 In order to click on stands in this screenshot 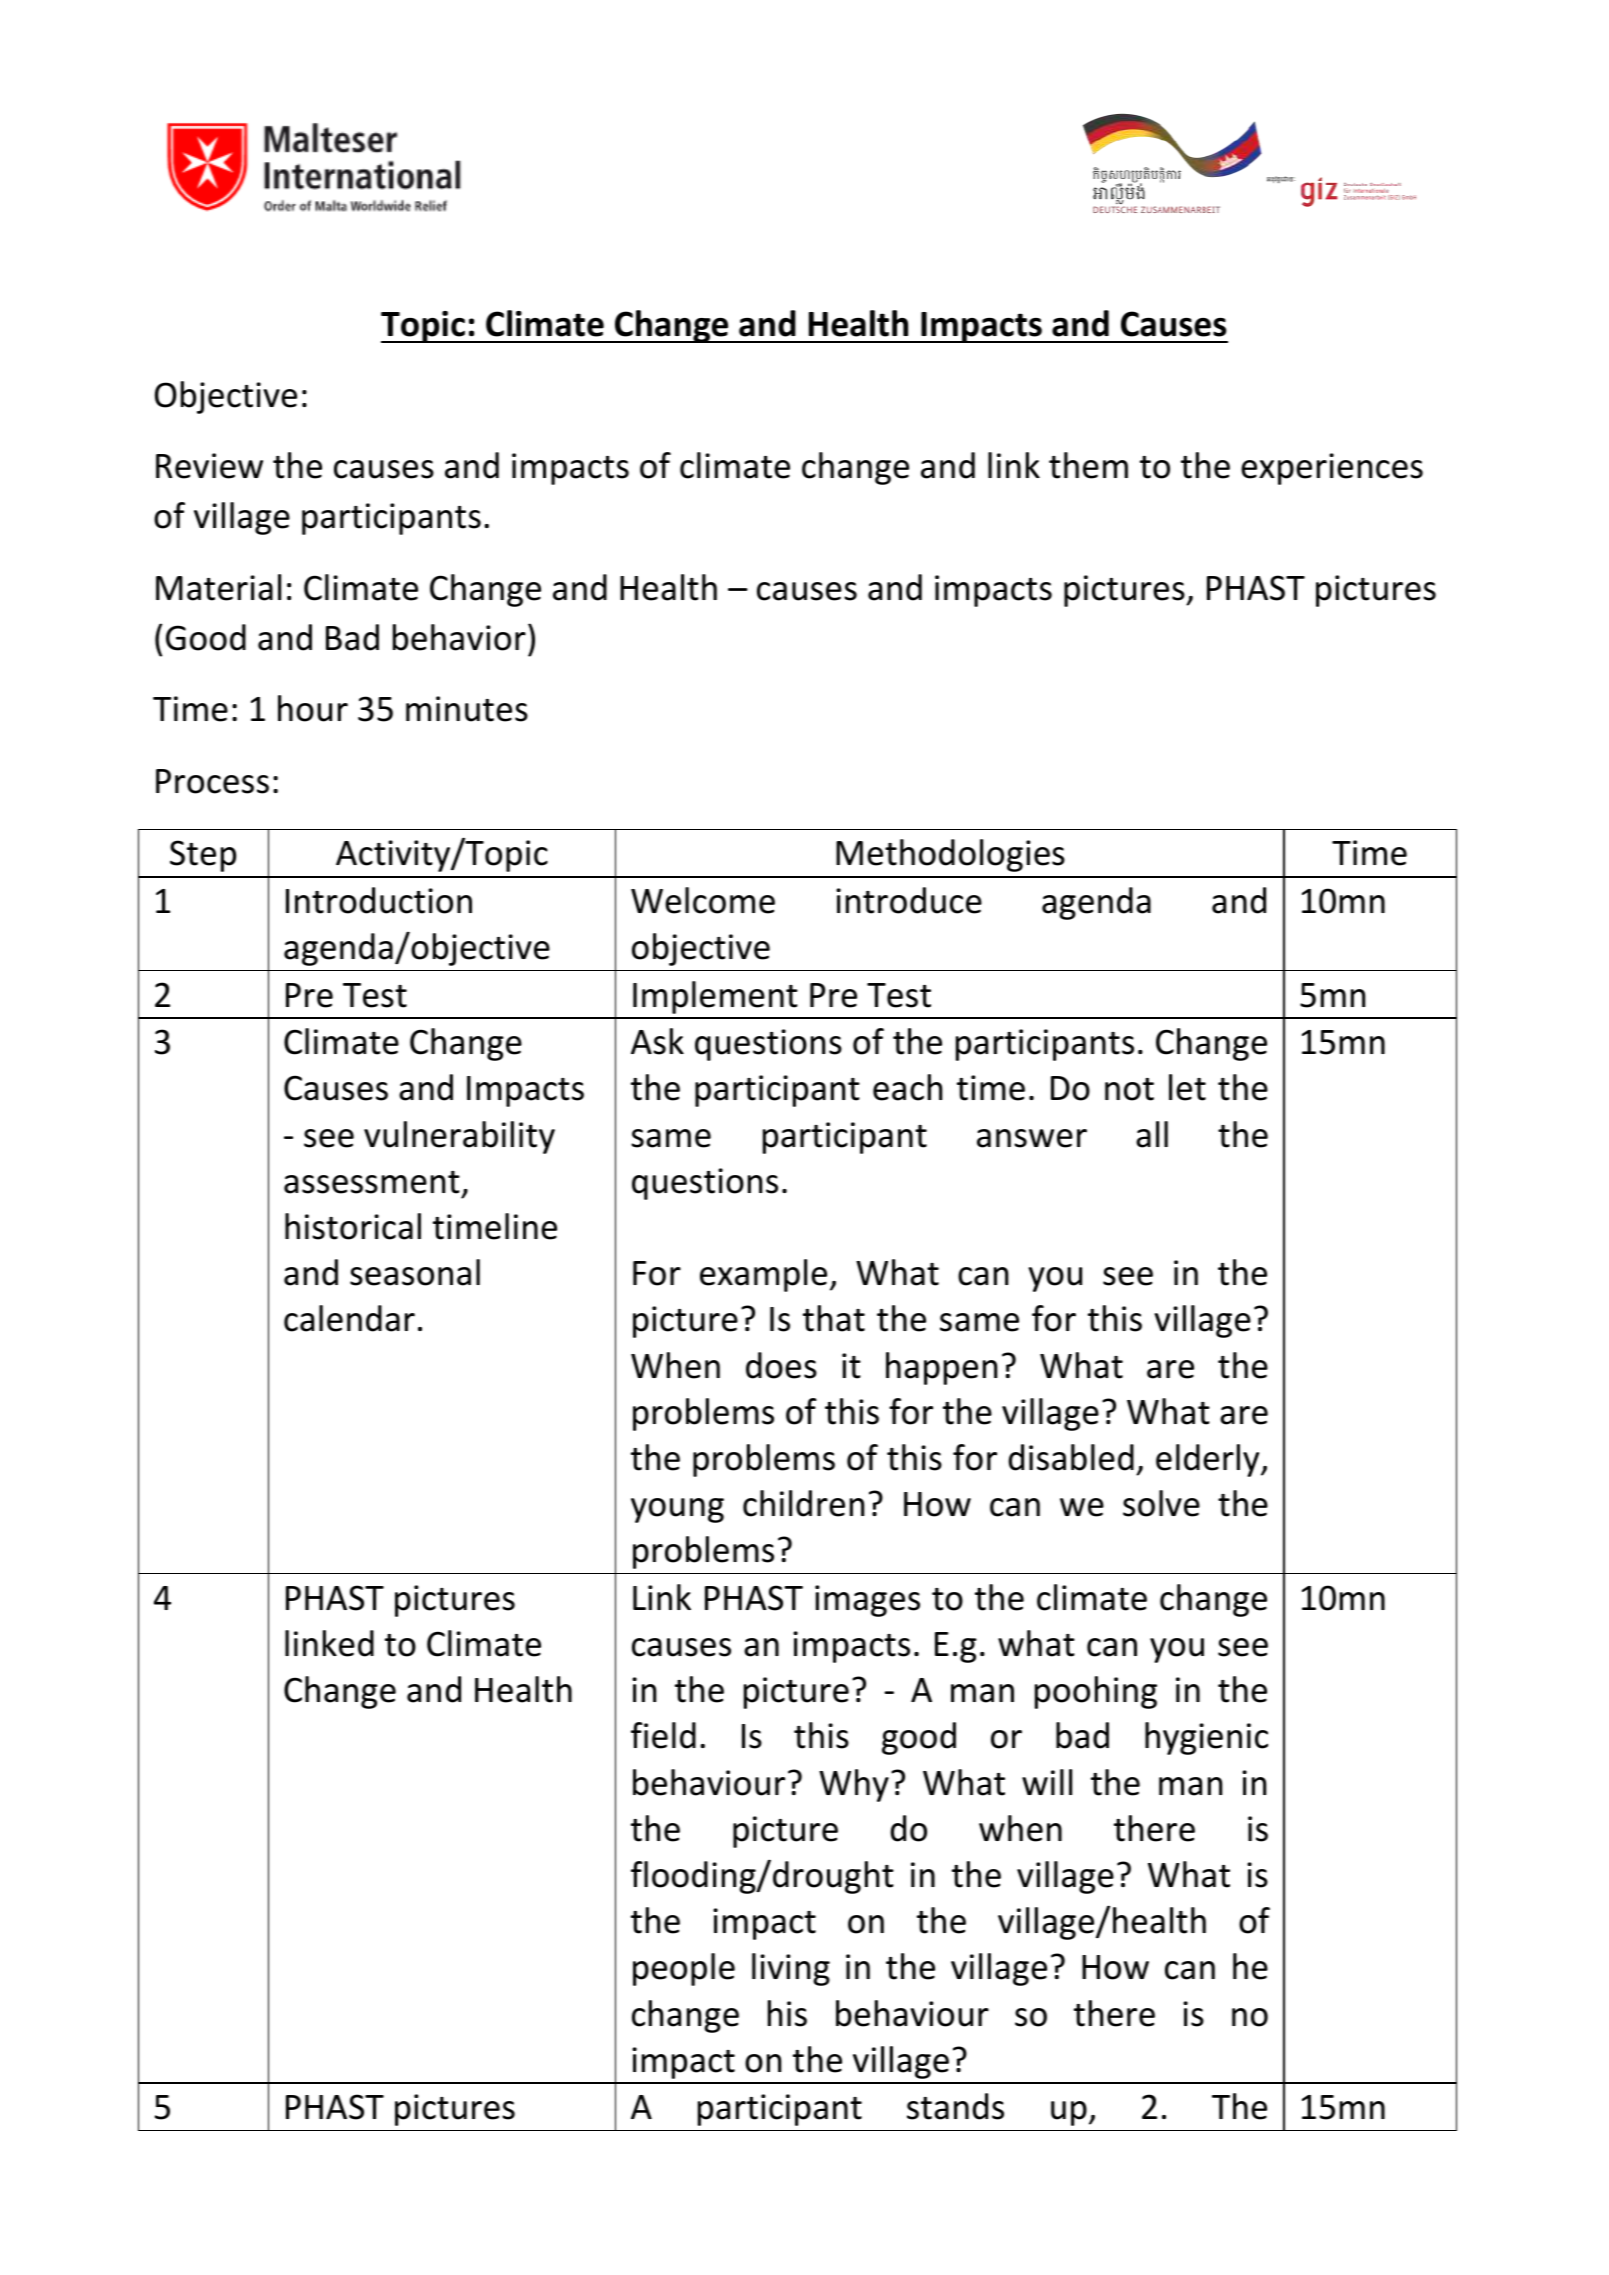, I will do `click(955, 2106)`.
